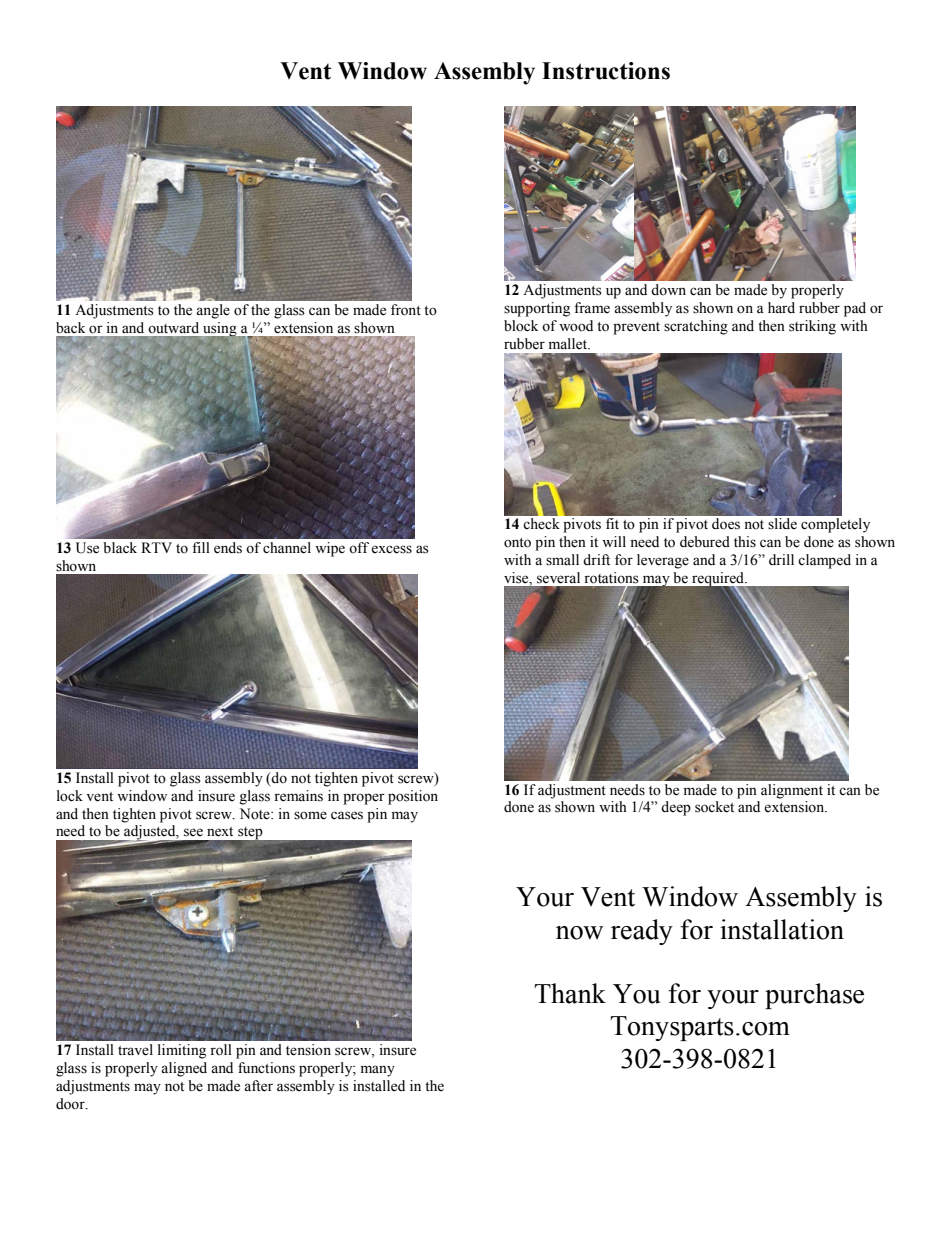 Image resolution: width=952 pixels, height=1233 pixels. Describe the element at coordinates (184, 1069) in the page. I see `aligned` at that location.
